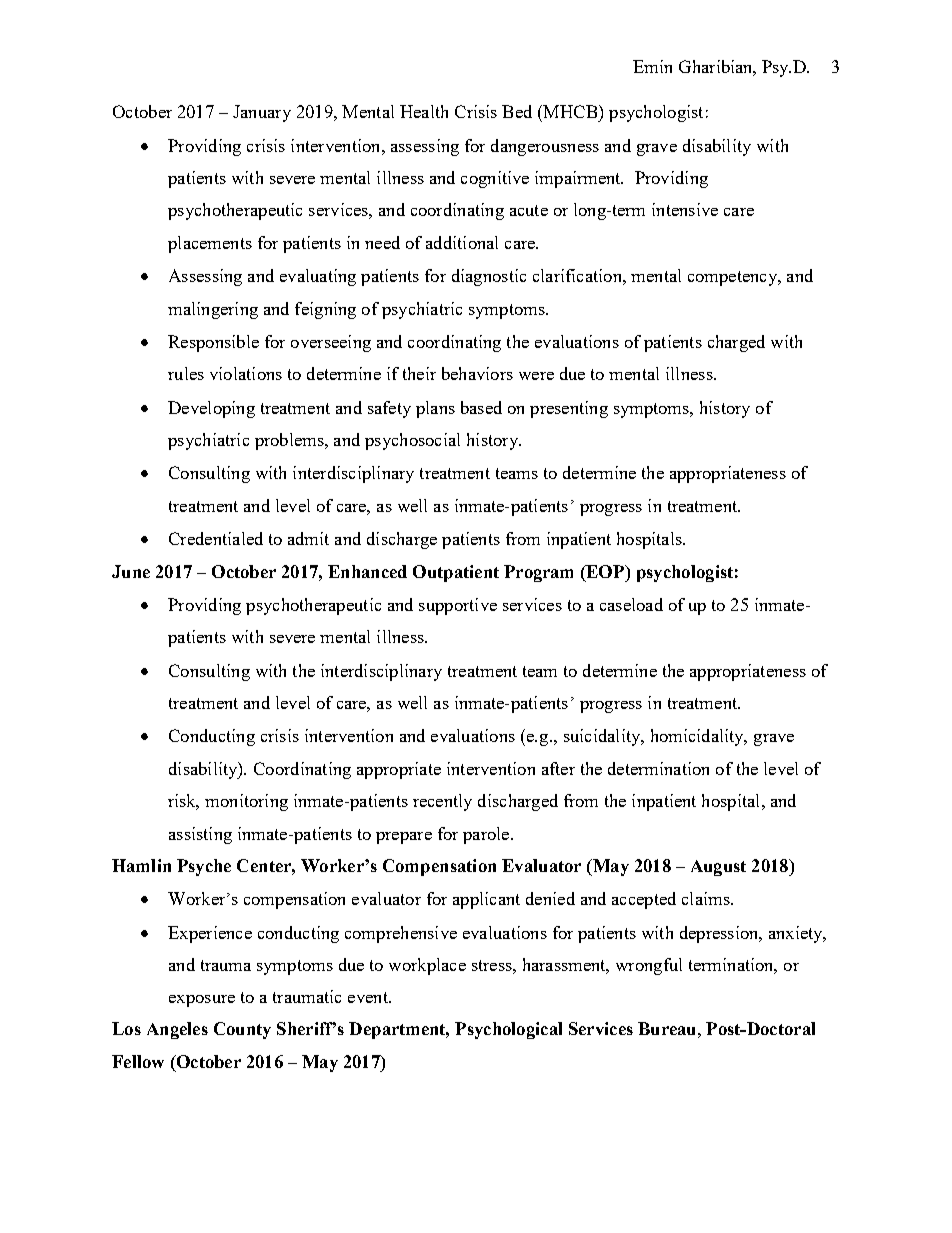  I want to click on Outpatient, so click(456, 573).
